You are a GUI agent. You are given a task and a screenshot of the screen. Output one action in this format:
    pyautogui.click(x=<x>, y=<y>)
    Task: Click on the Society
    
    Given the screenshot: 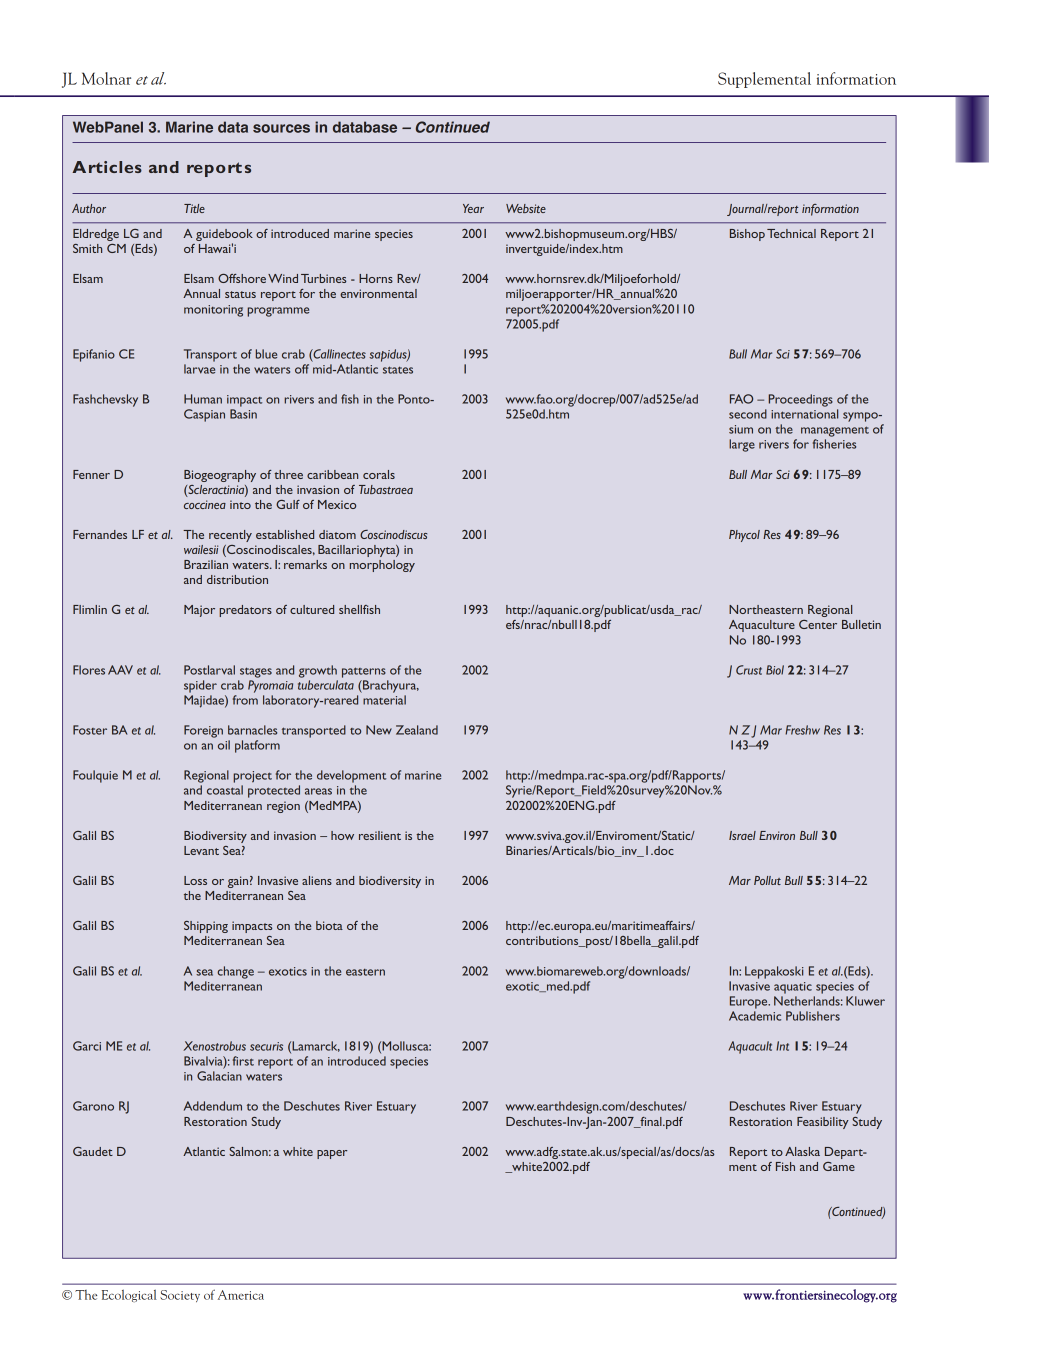 What is the action you would take?
    pyautogui.click(x=180, y=1296)
